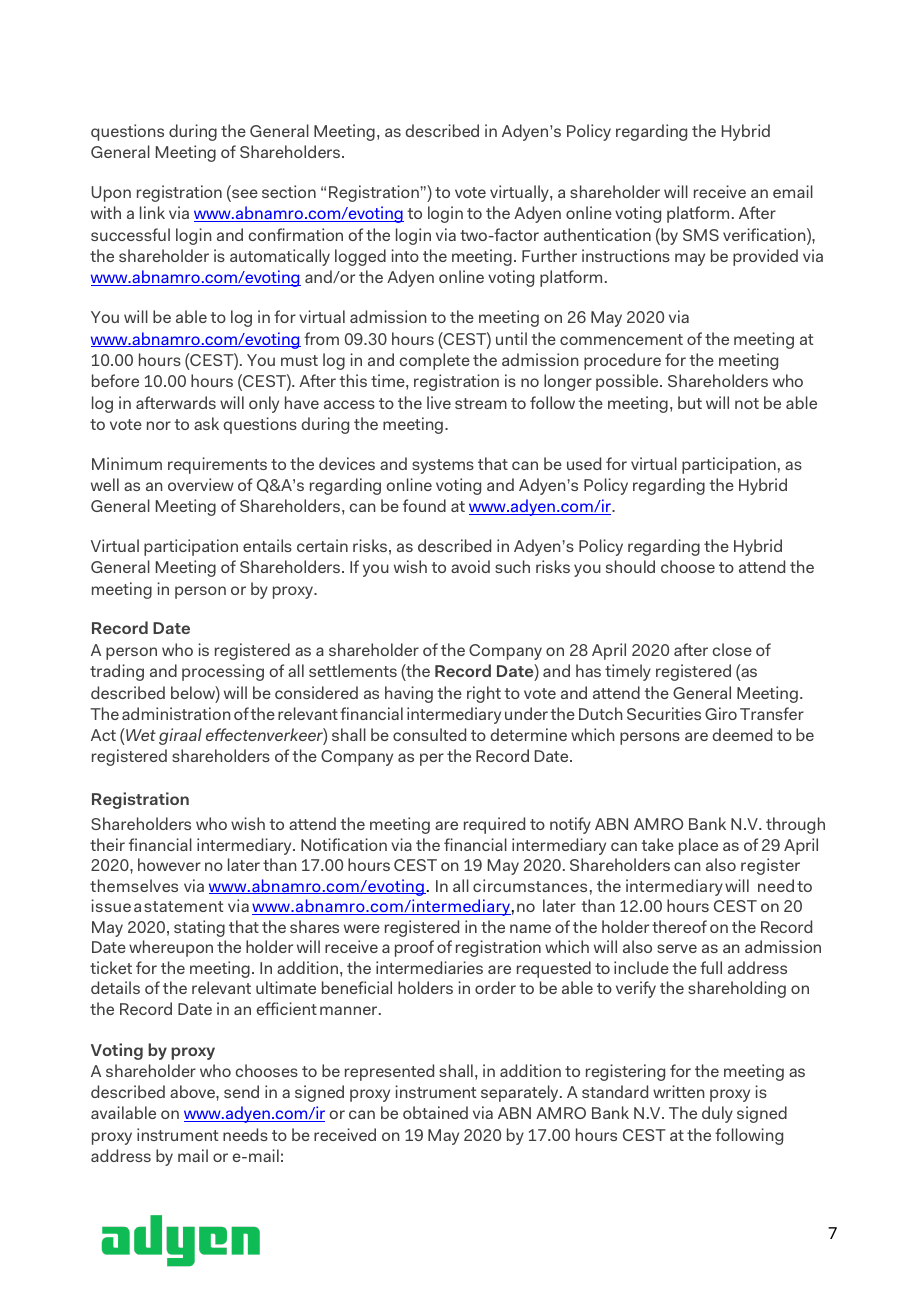 The height and width of the image is (1308, 924). What do you see at coordinates (732, 649) in the image?
I see `close` at bounding box center [732, 649].
